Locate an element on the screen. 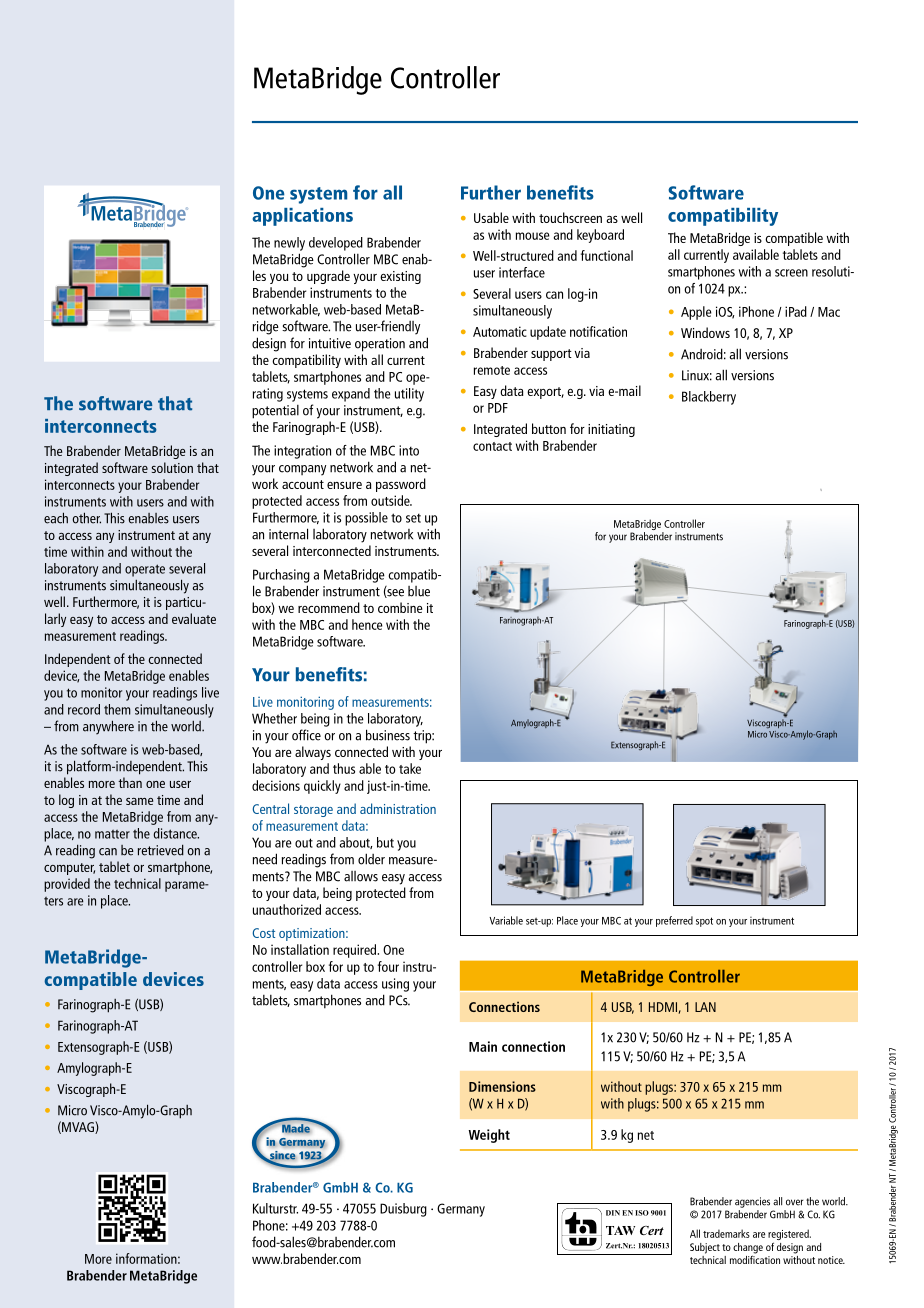 This screenshot has width=924, height=1308. trademarks is located at coordinates (726, 1233).
